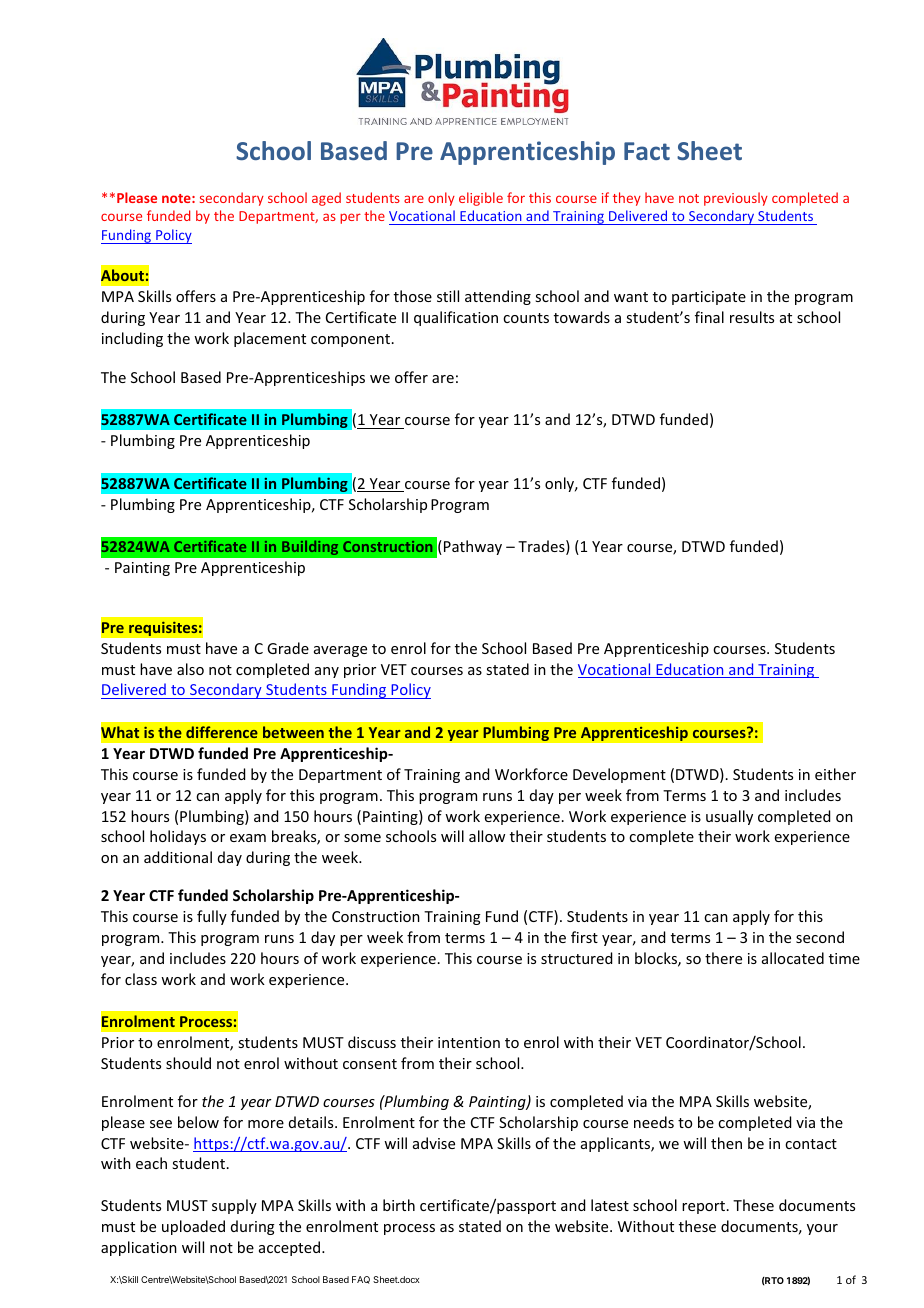 The height and width of the page is (1308, 924). I want to click on eligible, so click(481, 199).
